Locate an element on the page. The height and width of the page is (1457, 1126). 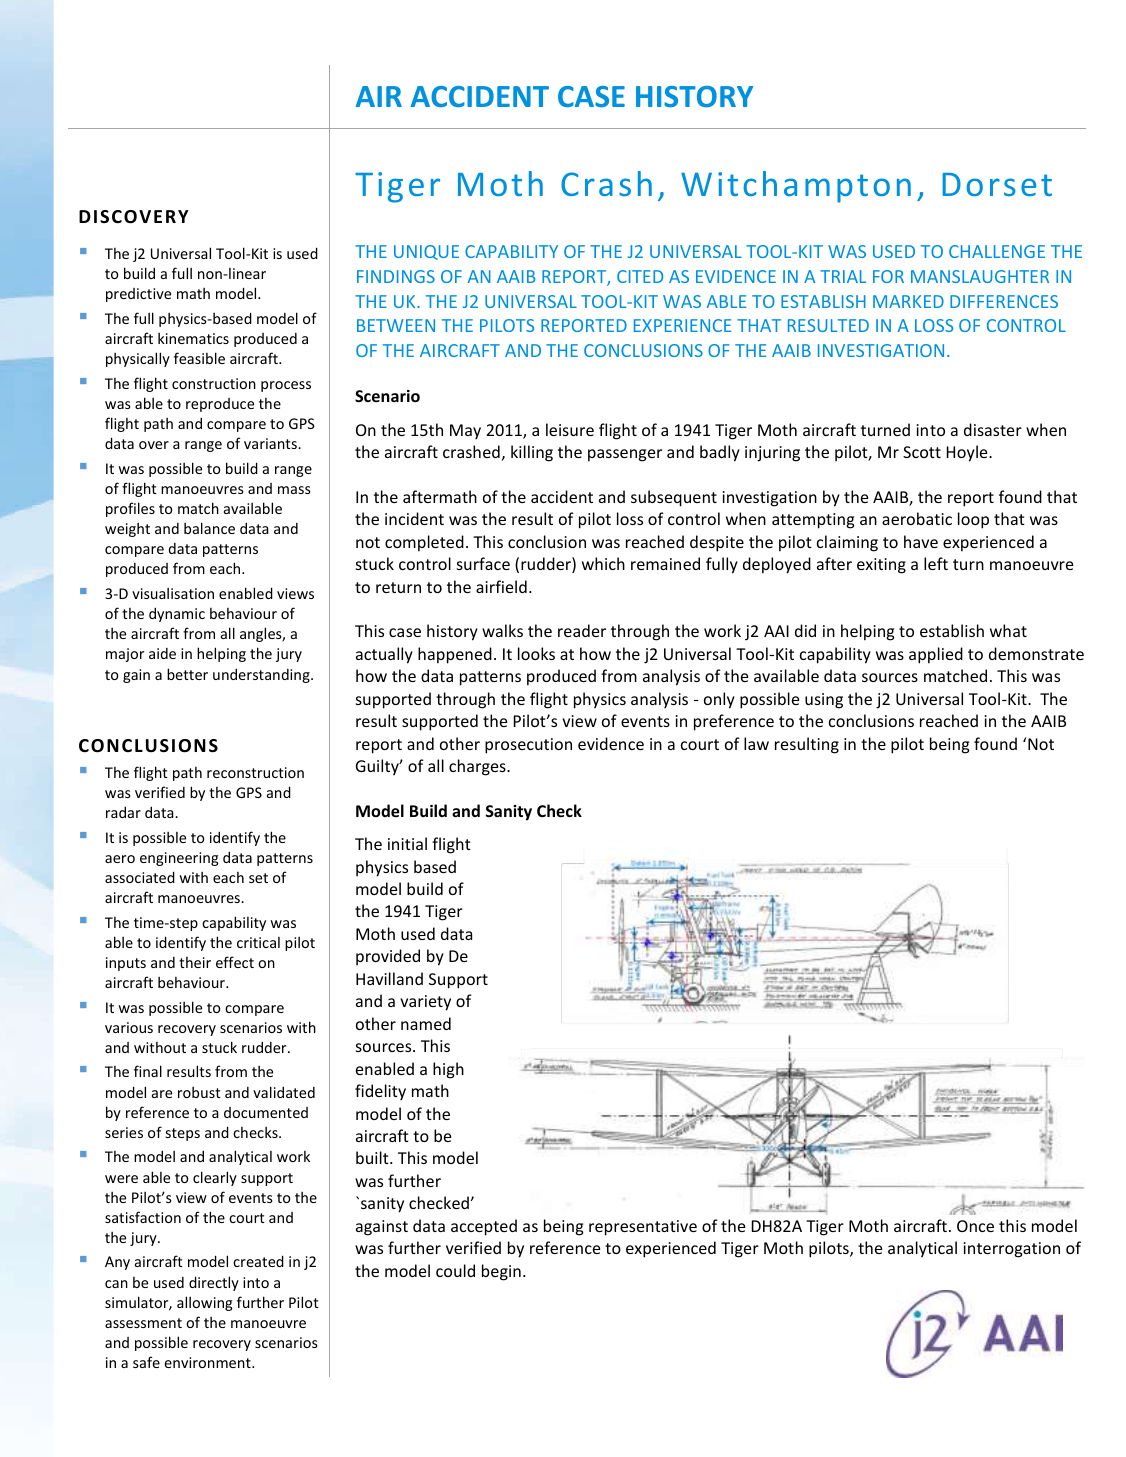
begin is located at coordinates (501, 1272).
